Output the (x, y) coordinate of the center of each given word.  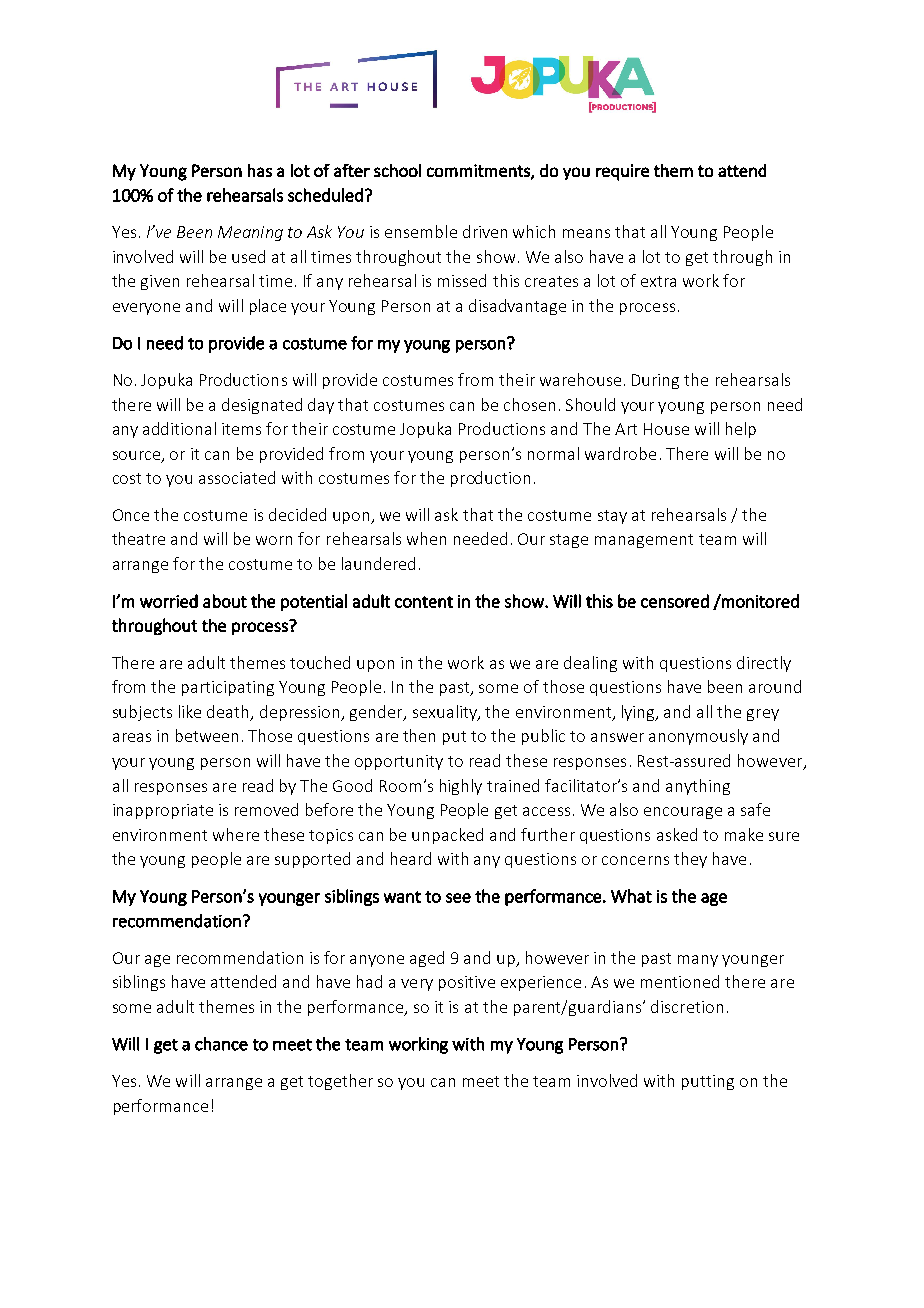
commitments (479, 171)
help (741, 430)
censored (675, 601)
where (236, 834)
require (622, 172)
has (260, 170)
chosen (529, 404)
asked (677, 834)
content (424, 602)
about (225, 601)
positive (467, 983)
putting (708, 1082)
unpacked (447, 836)
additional (179, 428)
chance (221, 1044)
